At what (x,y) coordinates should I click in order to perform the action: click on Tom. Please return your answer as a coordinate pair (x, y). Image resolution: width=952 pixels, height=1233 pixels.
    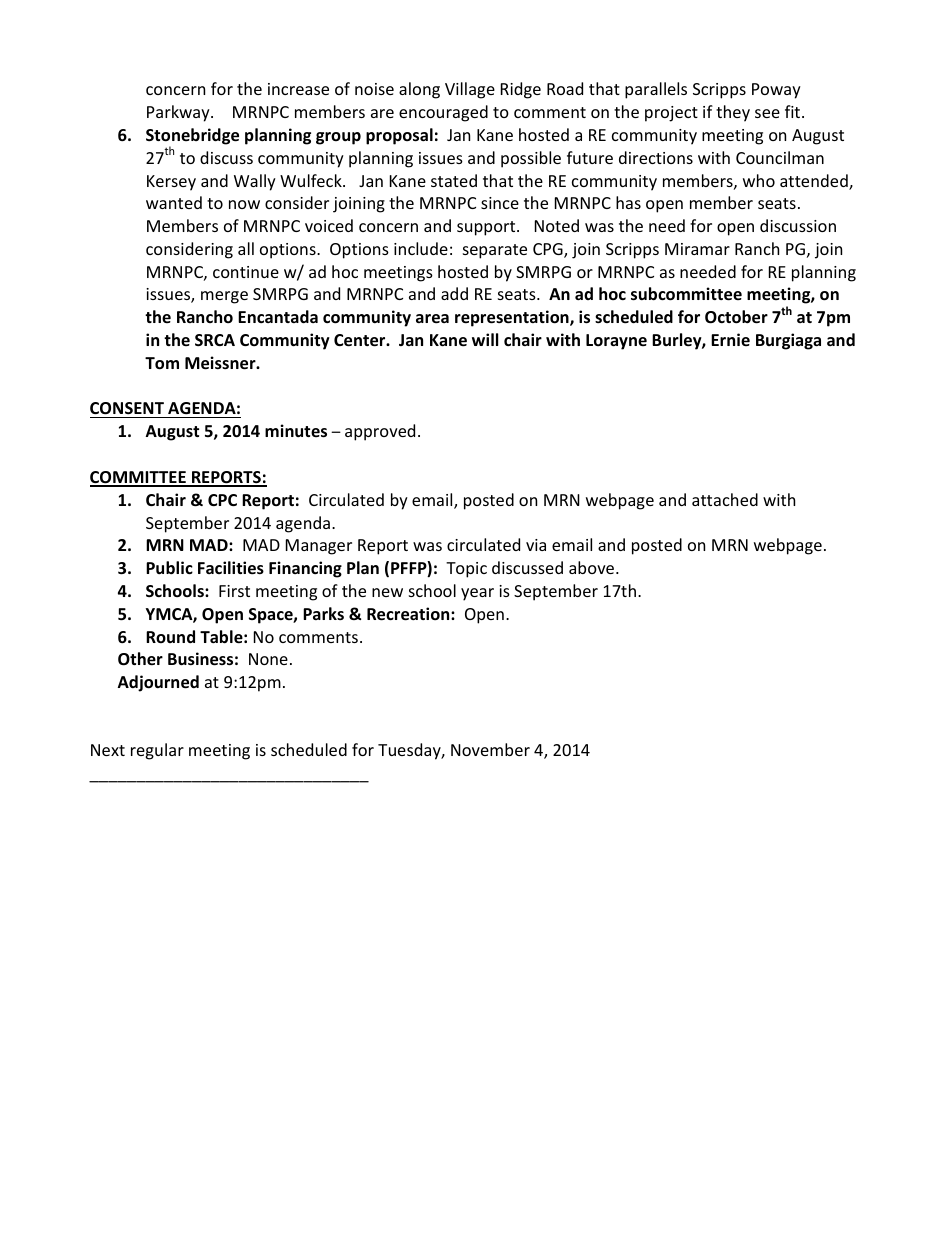
    Looking at the image, I should click on (162, 363).
